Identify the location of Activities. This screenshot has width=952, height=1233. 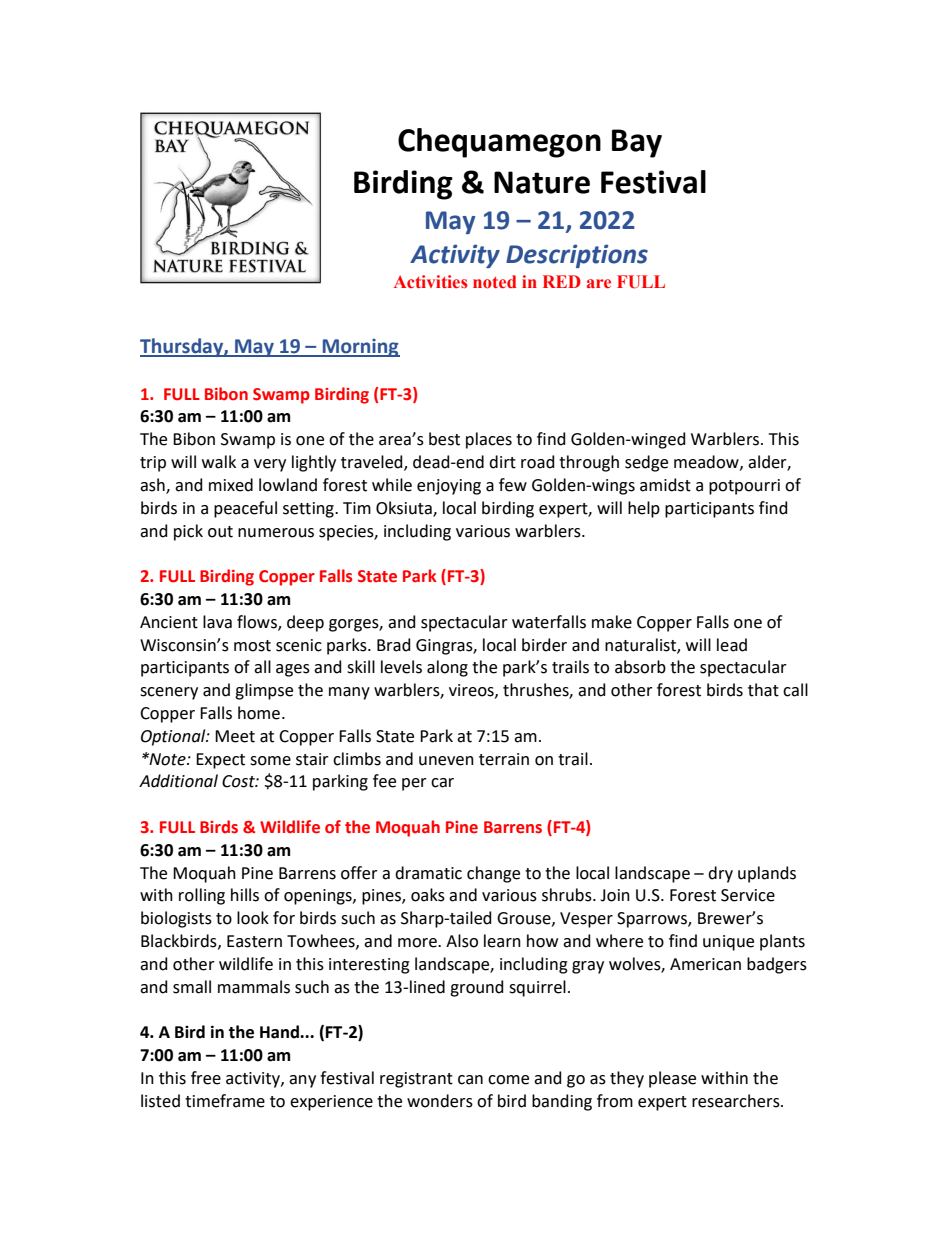
(431, 282).
